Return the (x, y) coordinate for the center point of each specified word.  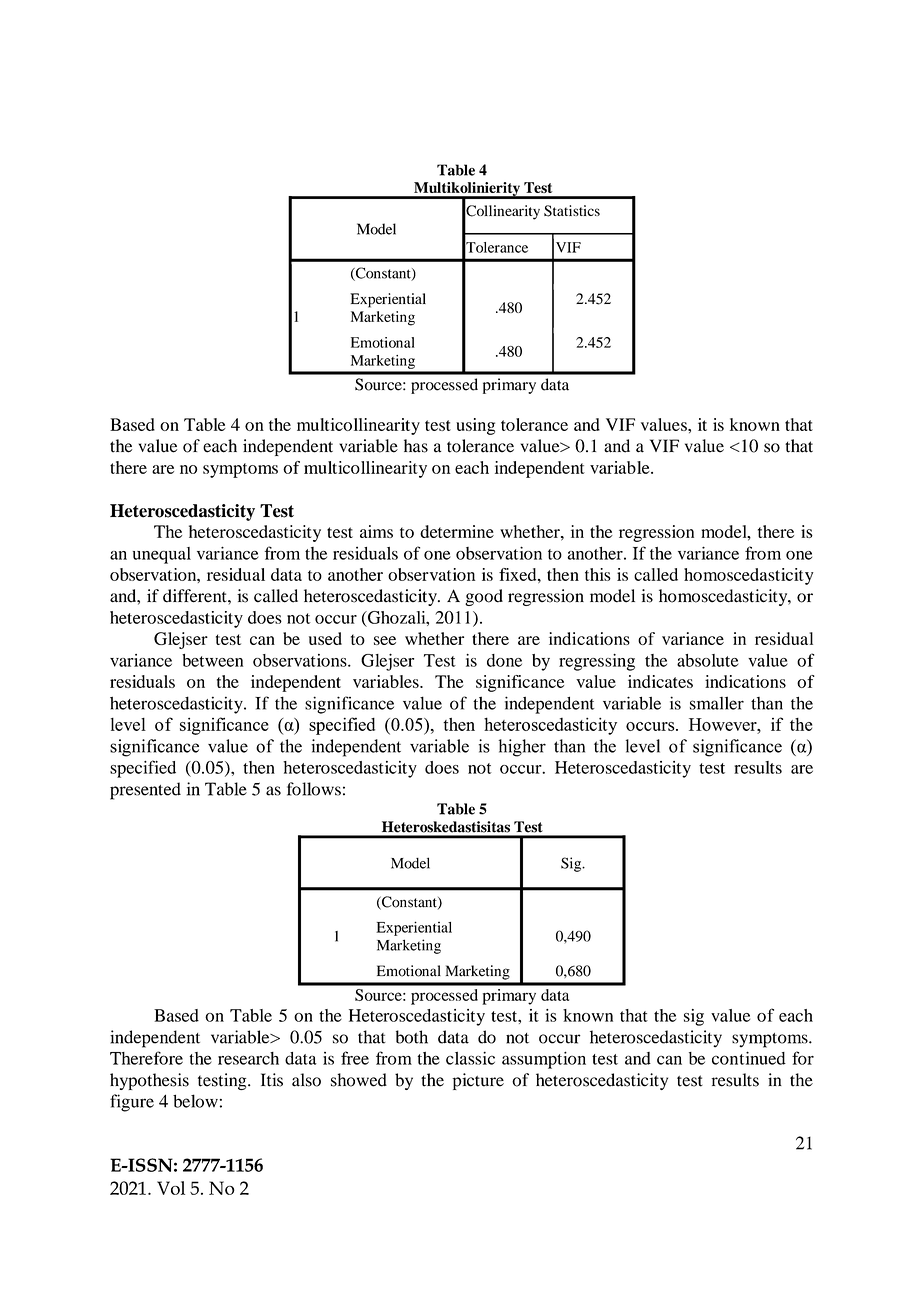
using (475, 426)
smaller (717, 703)
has (416, 446)
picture (478, 1081)
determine (457, 531)
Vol (171, 1188)
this (598, 574)
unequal (162, 555)
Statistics (572, 211)
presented (145, 791)
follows (314, 789)
